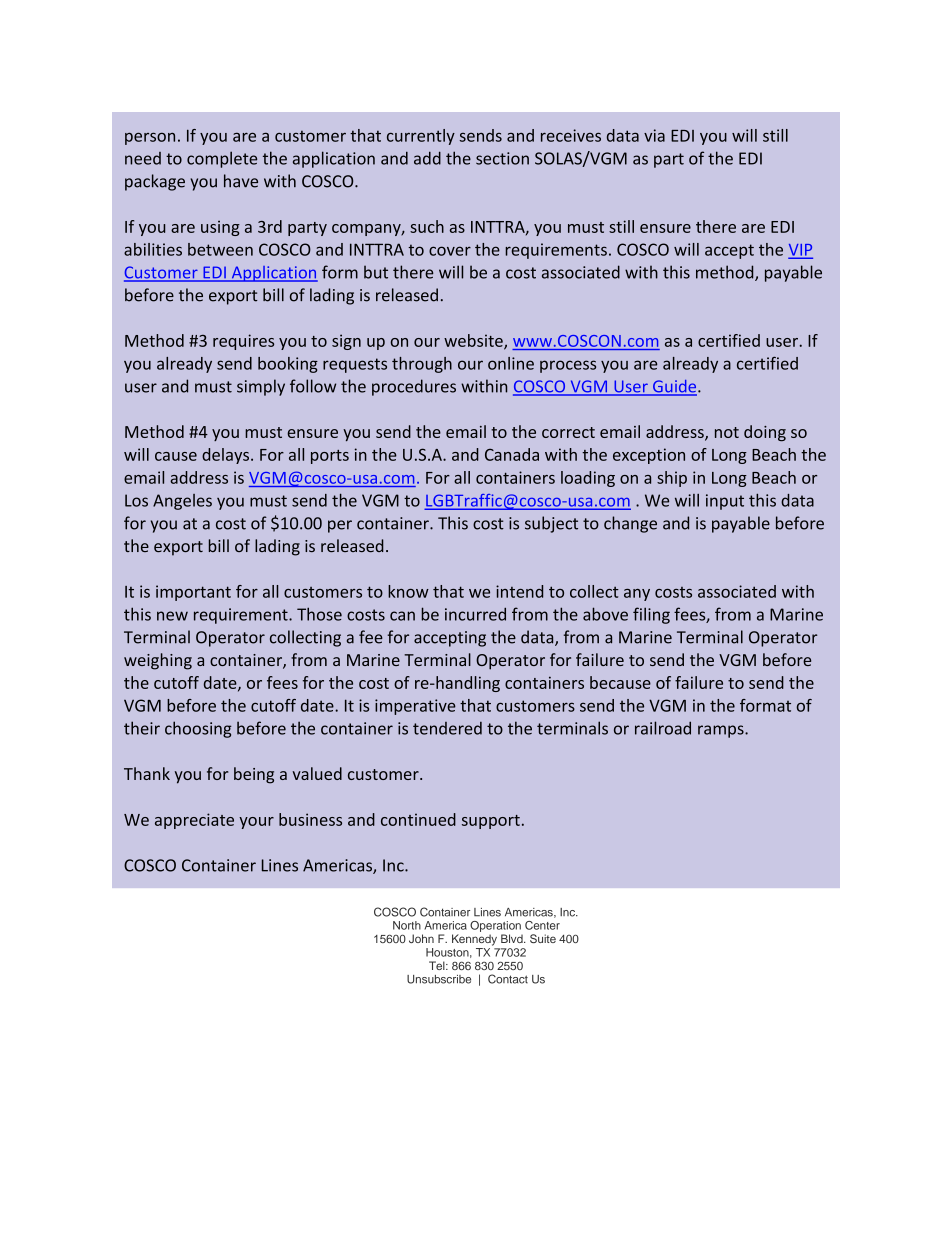 The width and height of the document is (952, 1233). Describe the element at coordinates (193, 593) in the document. I see `important` at that location.
